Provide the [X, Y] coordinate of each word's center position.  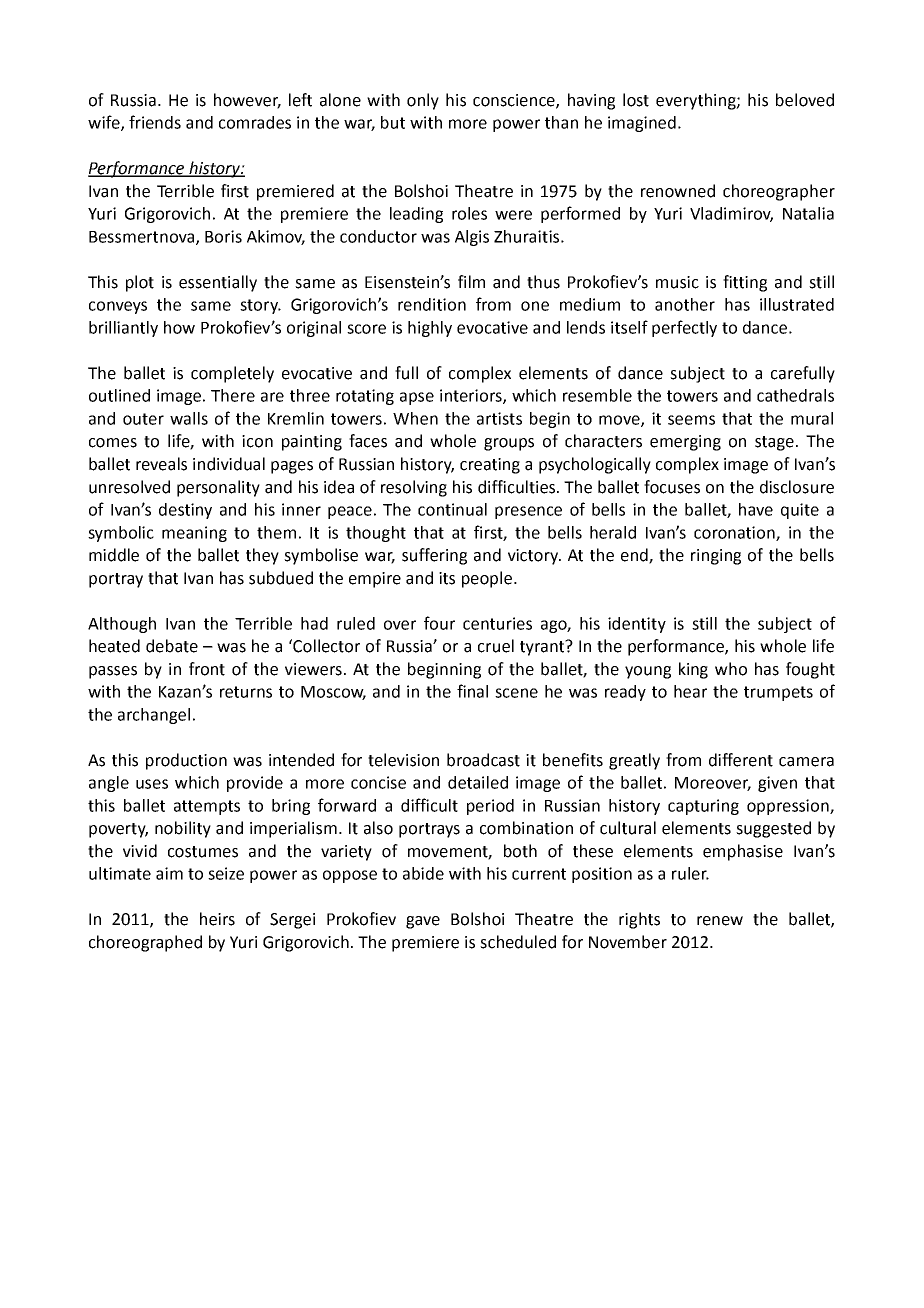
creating [490, 466]
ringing [716, 557]
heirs [217, 919]
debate [172, 646]
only [423, 101]
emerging [685, 443]
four [439, 623]
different [741, 760]
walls [189, 418]
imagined [642, 124]
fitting [745, 283]
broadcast [483, 760]
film [471, 281]
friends [155, 122]
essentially [218, 283]
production [186, 761]
